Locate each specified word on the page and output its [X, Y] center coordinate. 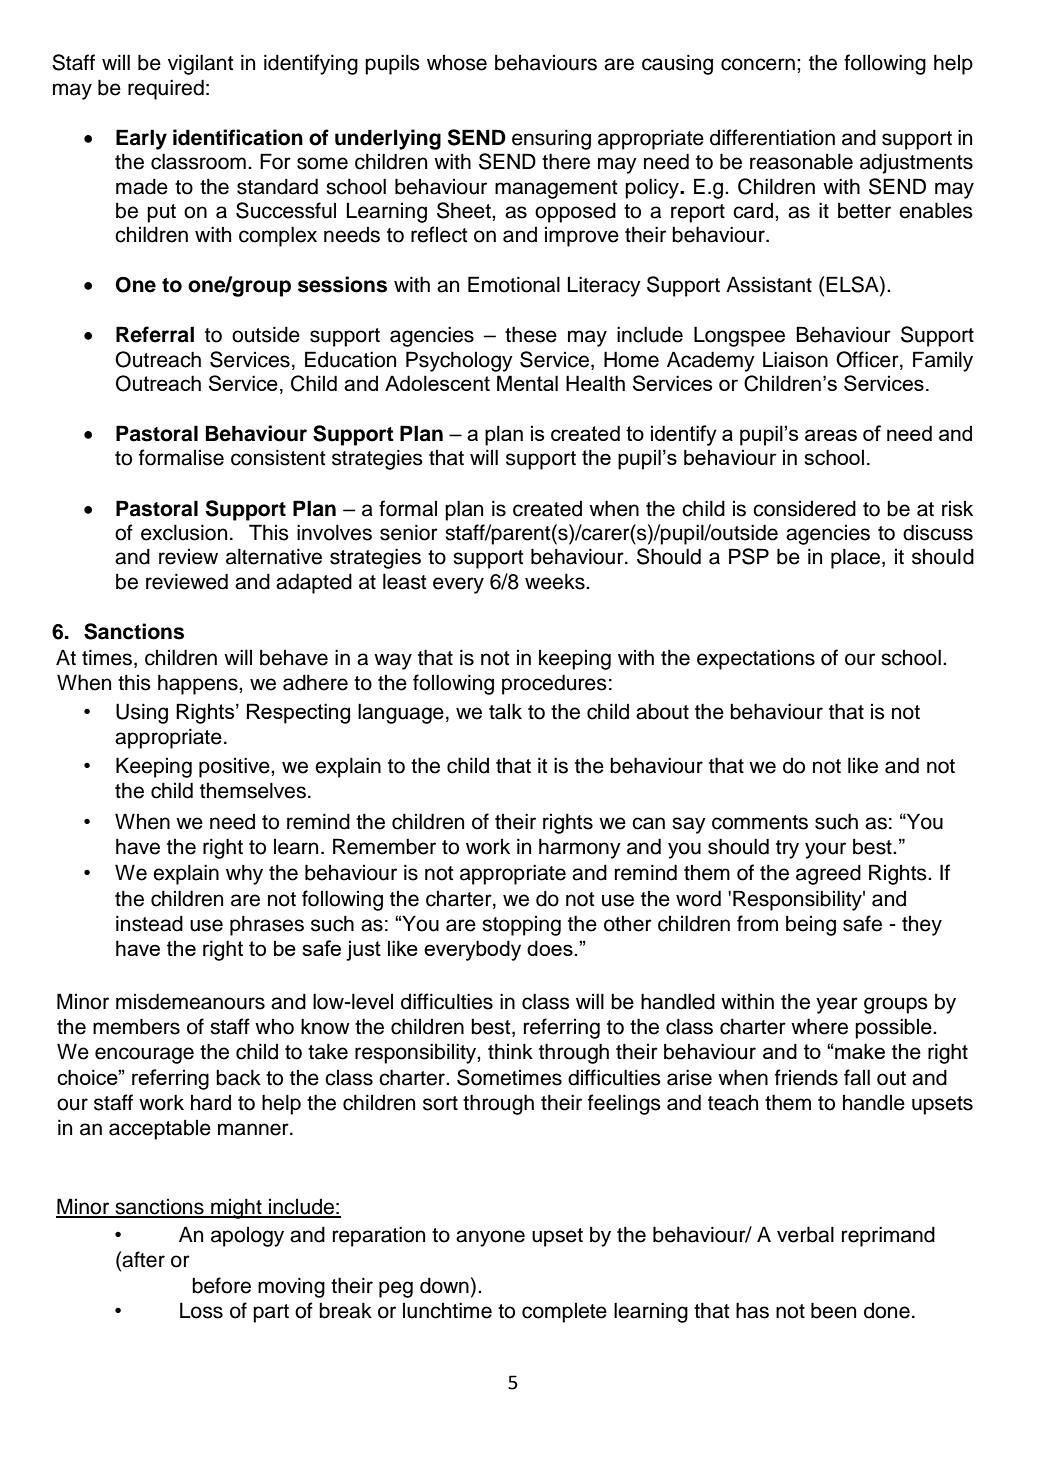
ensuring [551, 139]
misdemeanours [190, 1001]
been [833, 1310]
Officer [868, 359]
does [551, 948]
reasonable [801, 161]
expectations [756, 659]
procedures [554, 684]
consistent [278, 457]
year [837, 1005]
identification [238, 137]
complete [564, 1313]
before [221, 1285]
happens [199, 684]
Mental [527, 383]
